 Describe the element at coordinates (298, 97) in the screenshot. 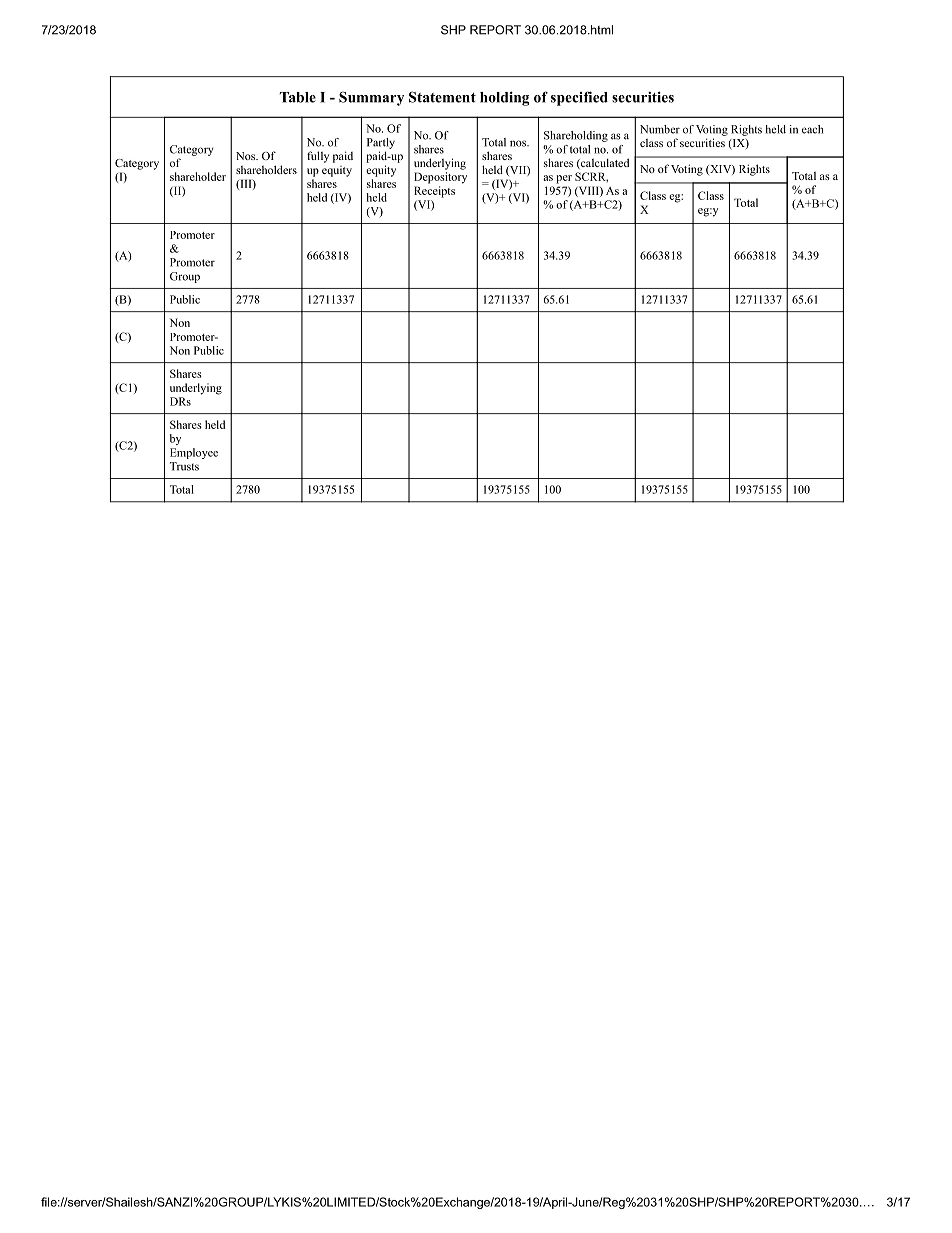

I see `Table` at that location.
